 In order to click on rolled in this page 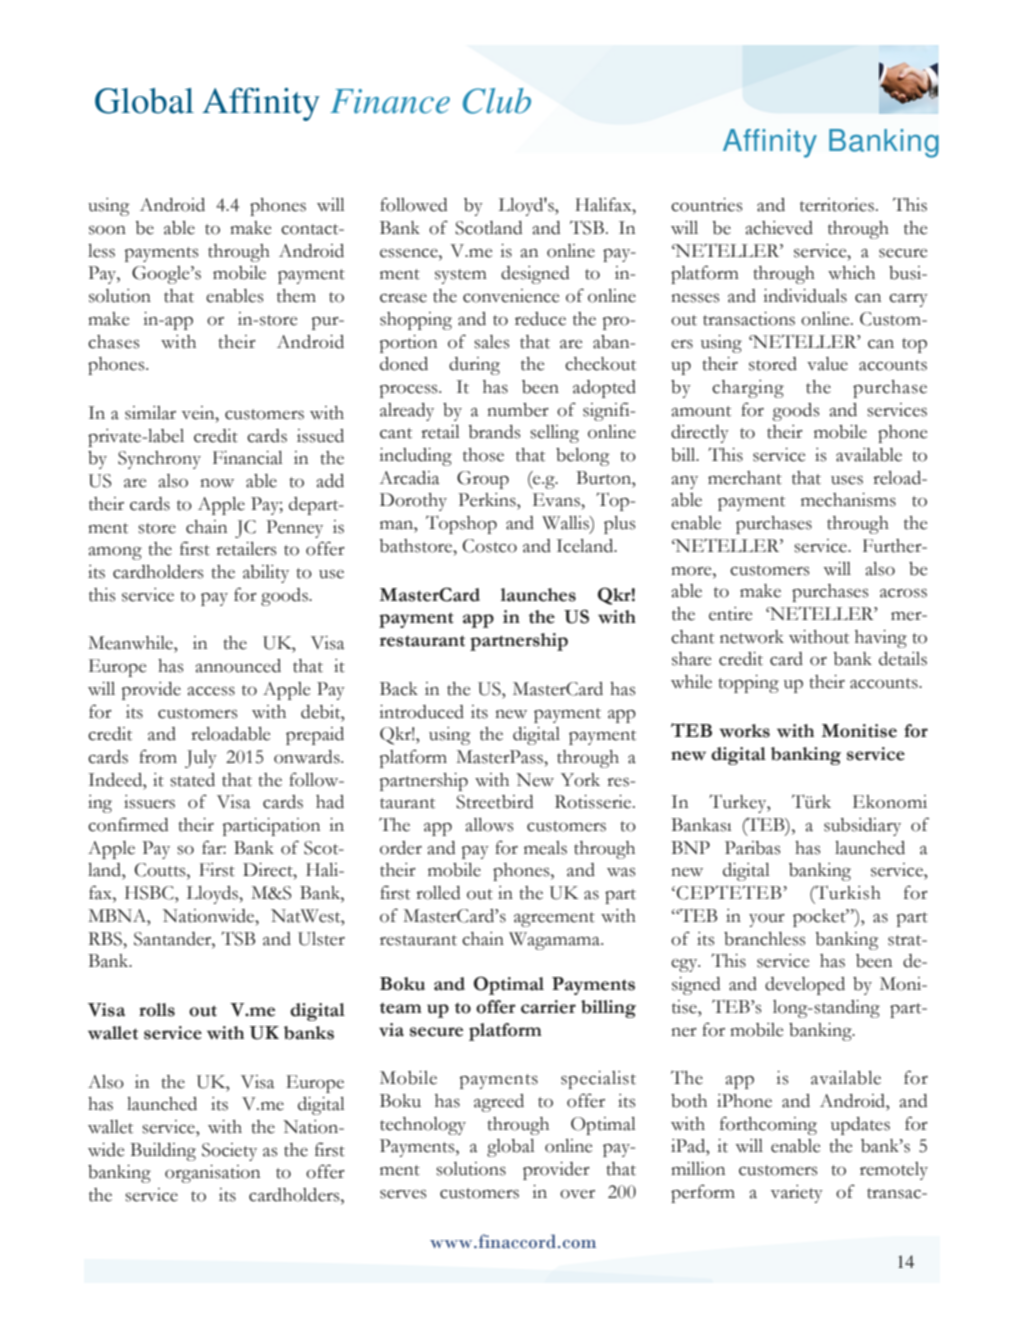, I will do `click(438, 893)`.
